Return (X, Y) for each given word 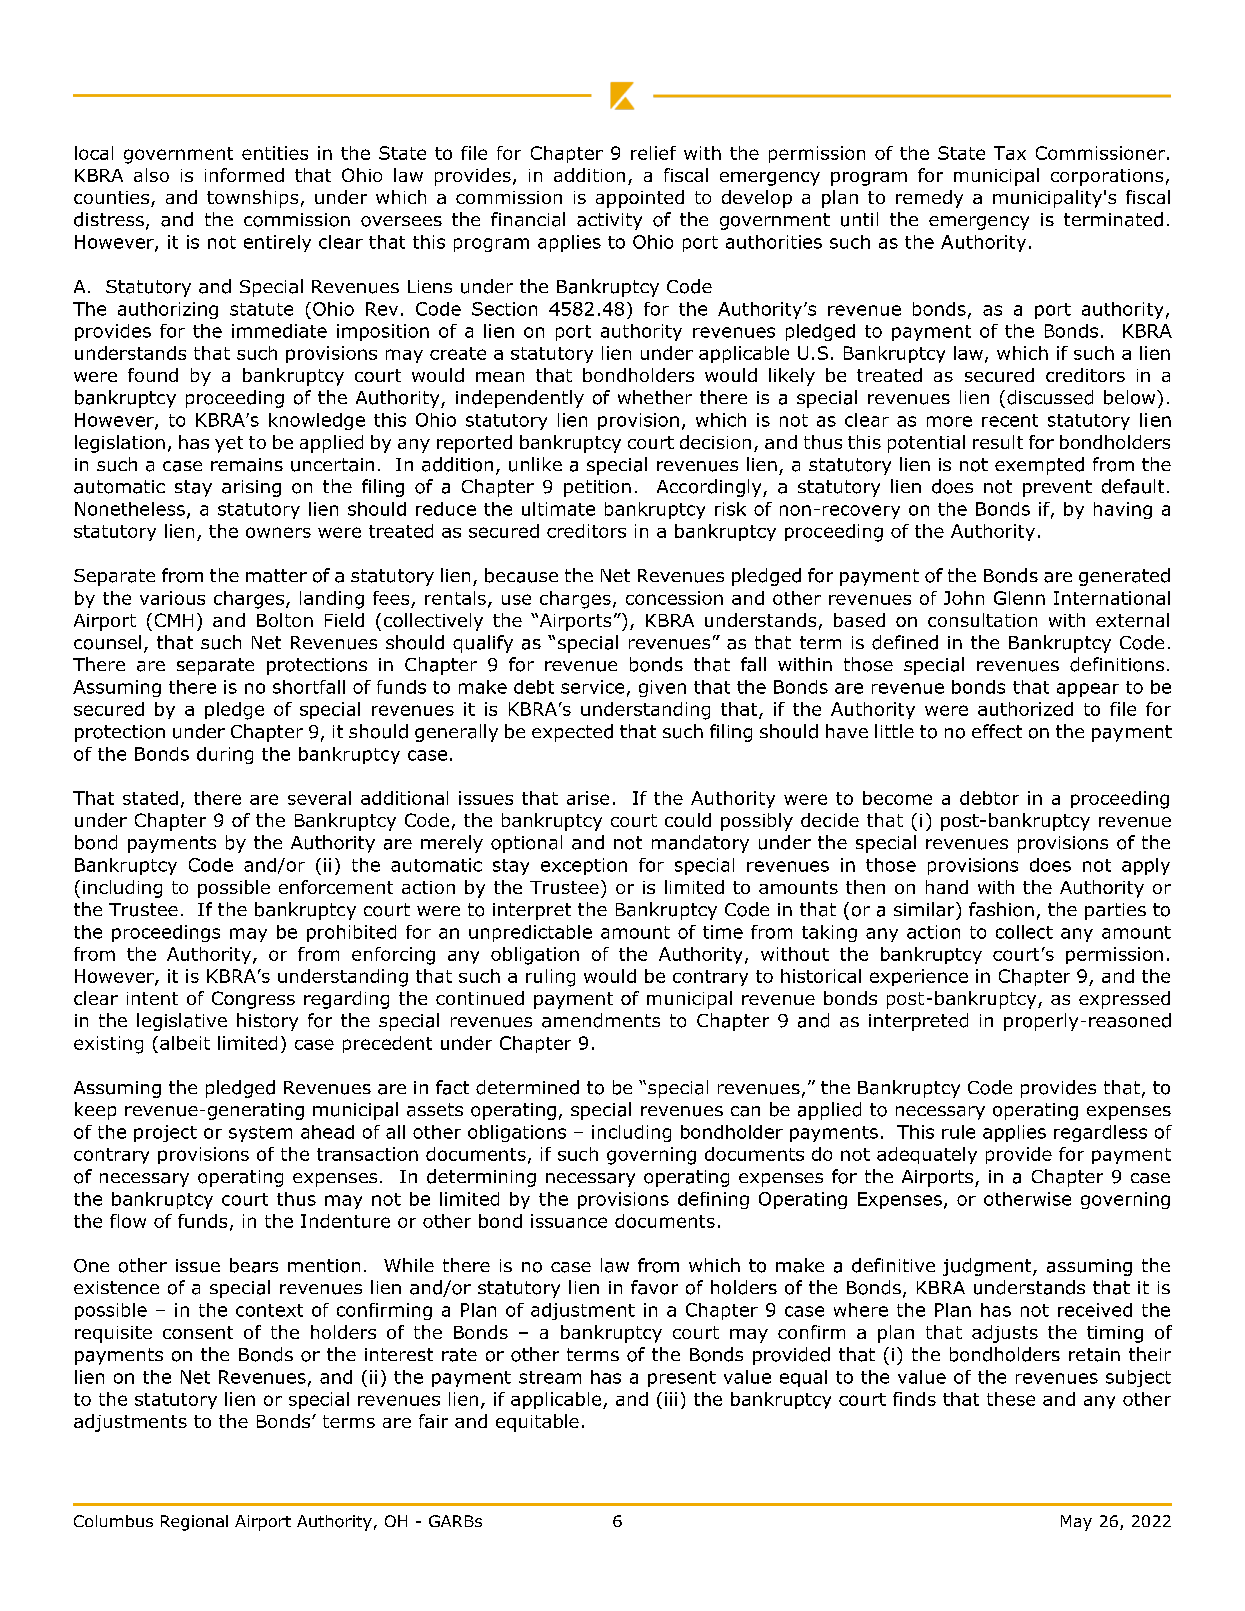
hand (947, 887)
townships (252, 199)
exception (584, 866)
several (319, 798)
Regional (194, 1523)
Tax (1010, 153)
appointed (640, 199)
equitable (537, 1423)
